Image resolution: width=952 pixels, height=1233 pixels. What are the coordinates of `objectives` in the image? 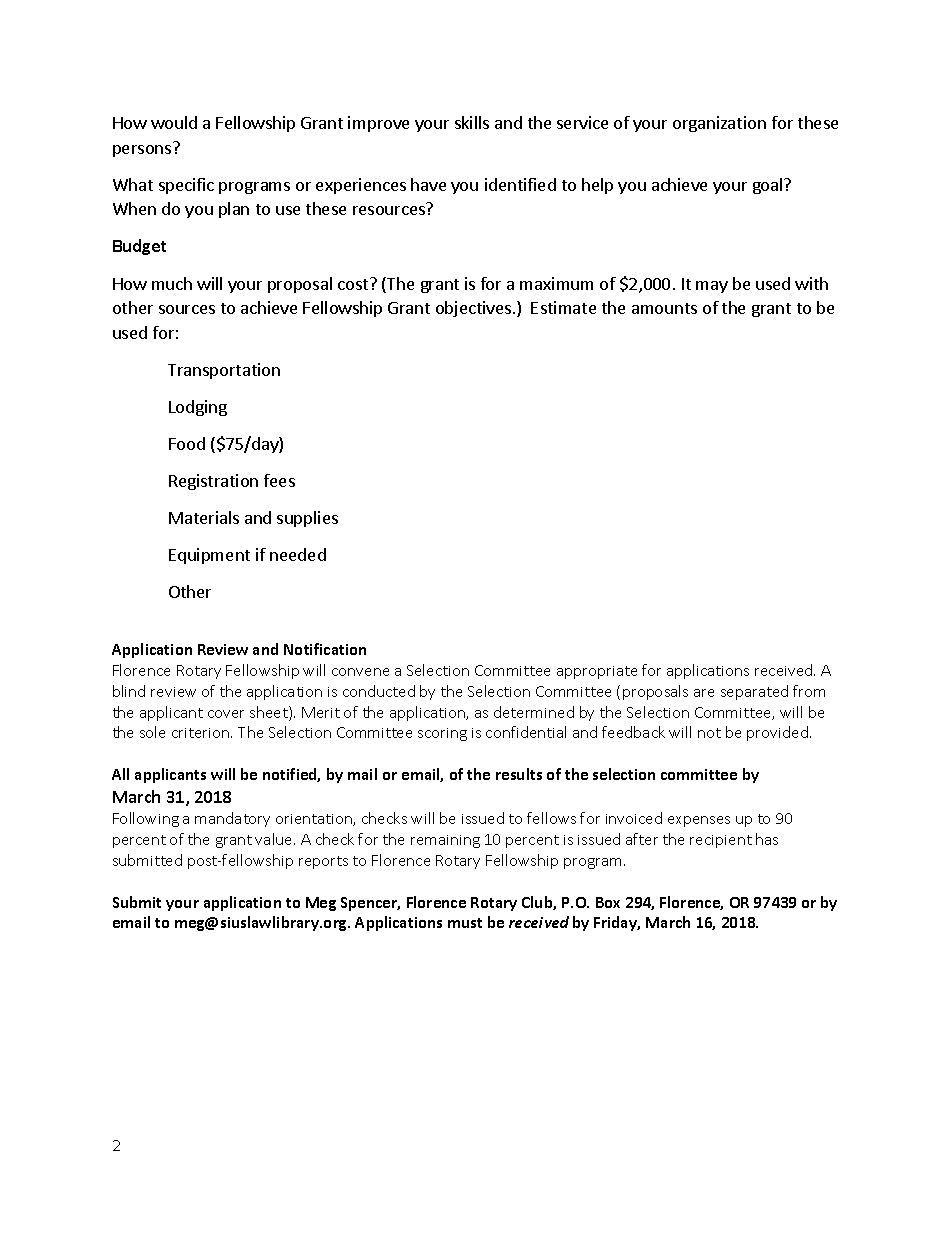 It's located at (475, 309).
